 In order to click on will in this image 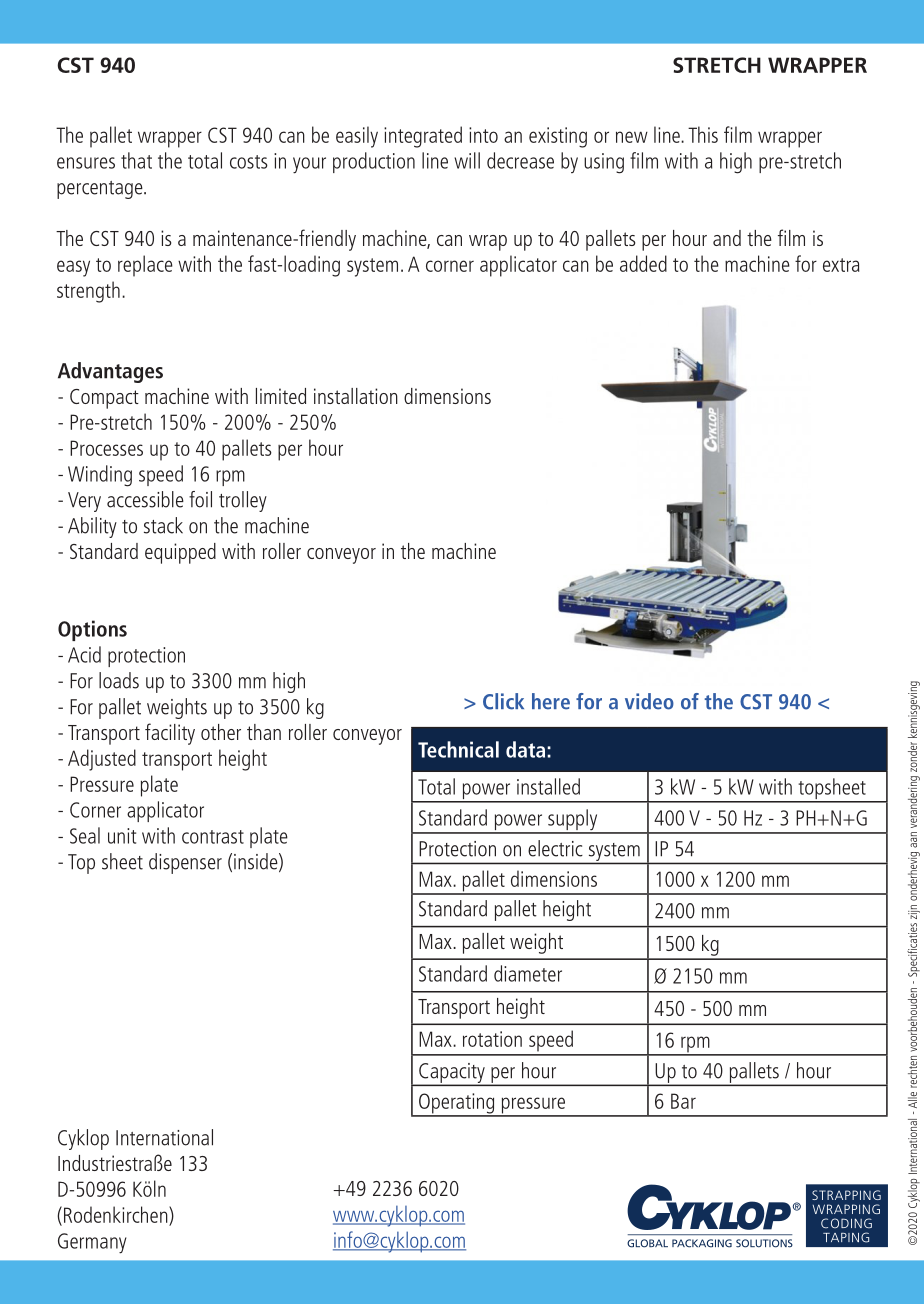, I will do `click(467, 160)`.
